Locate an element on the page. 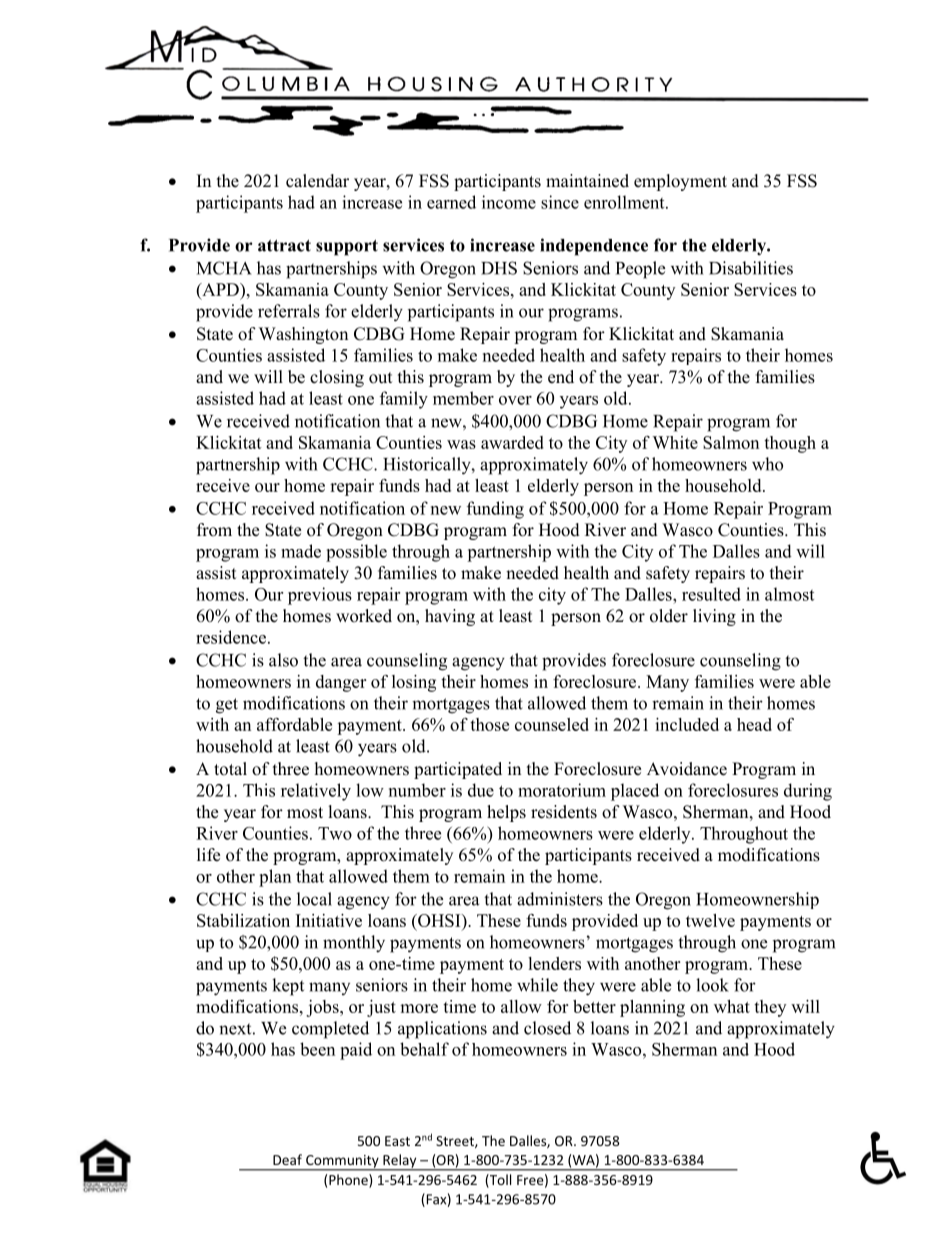 The image size is (952, 1233). made is located at coordinates (301, 551).
